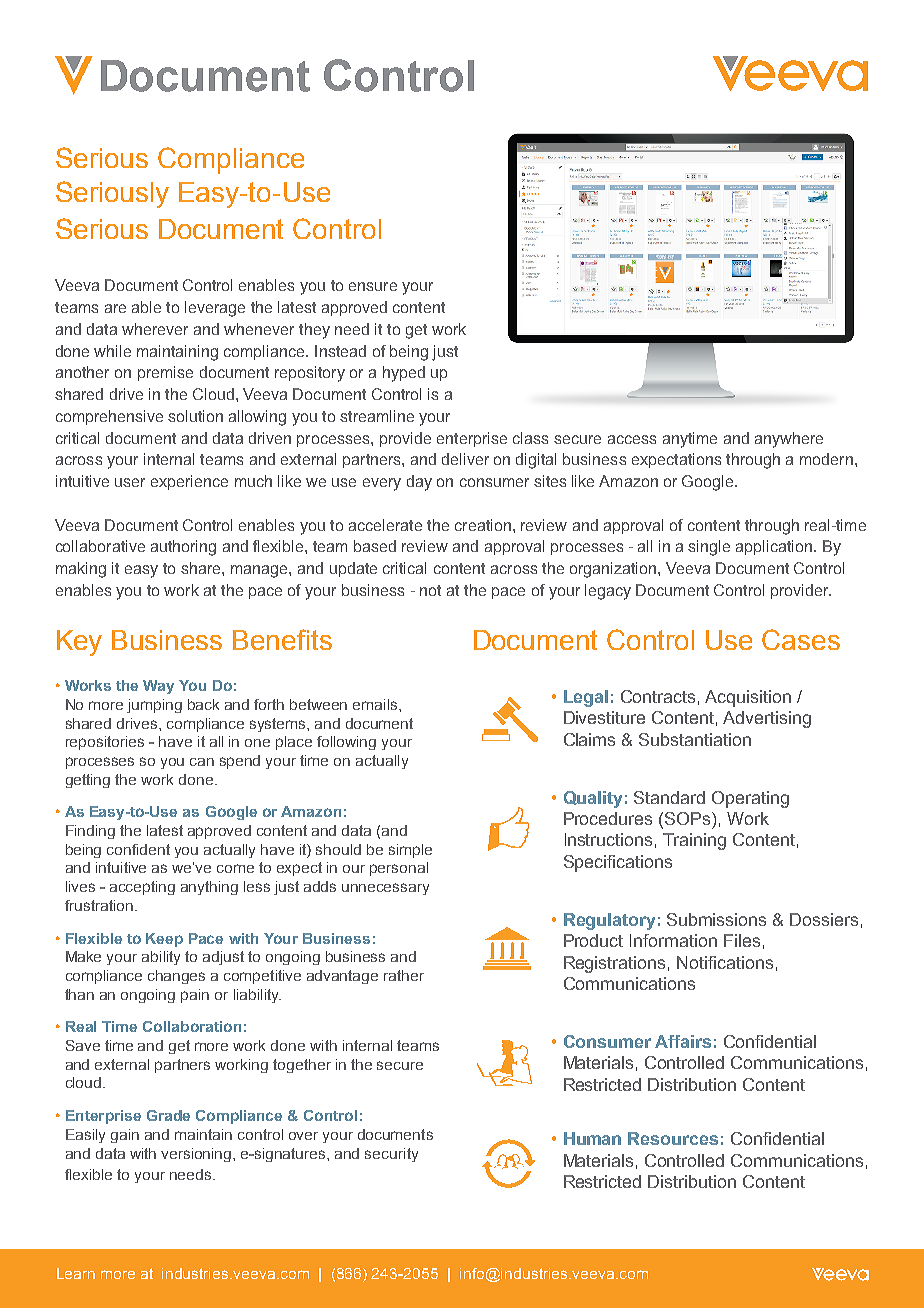  I want to click on Cases, so click(801, 639).
